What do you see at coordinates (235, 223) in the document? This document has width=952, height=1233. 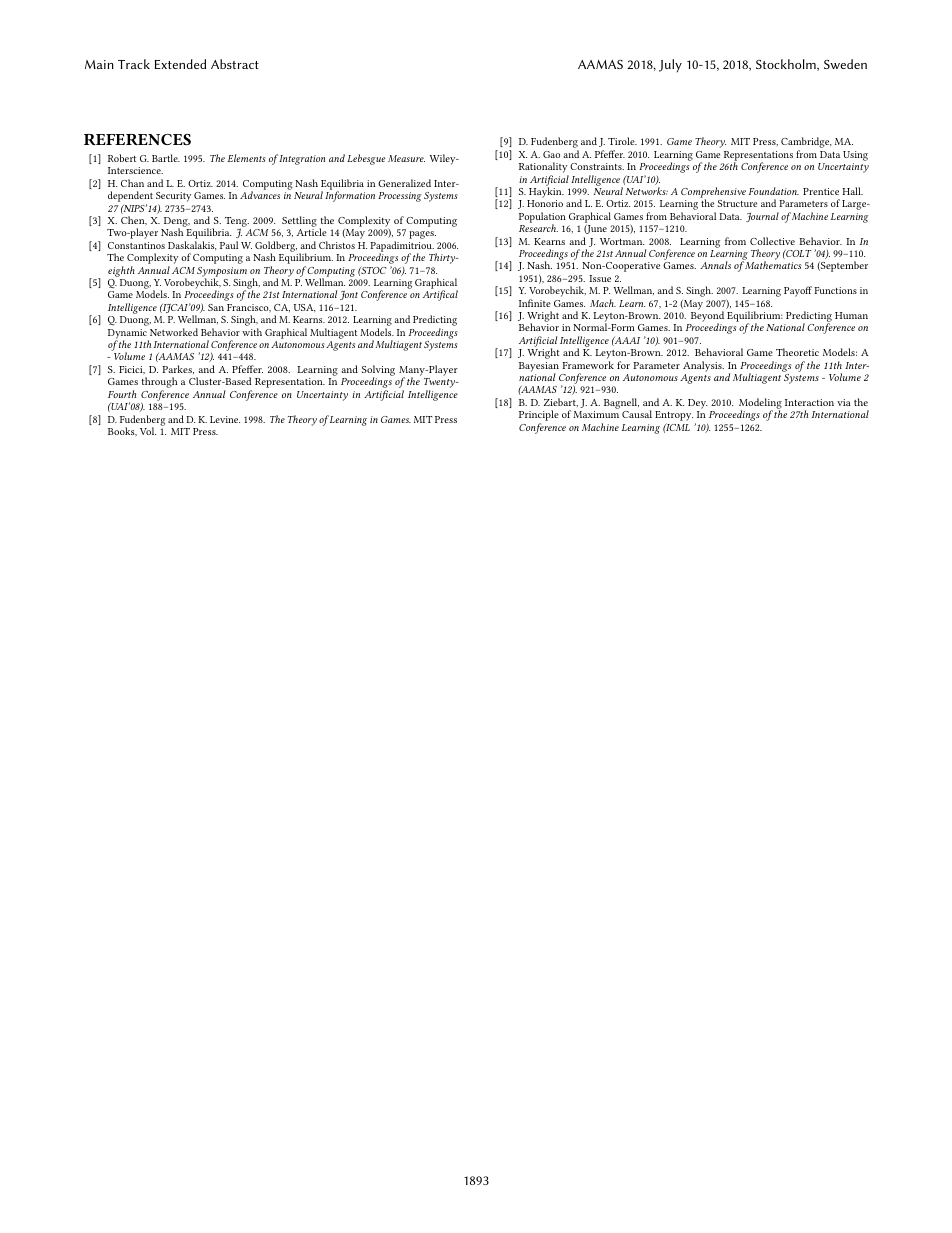 I see `Teng` at bounding box center [235, 223].
